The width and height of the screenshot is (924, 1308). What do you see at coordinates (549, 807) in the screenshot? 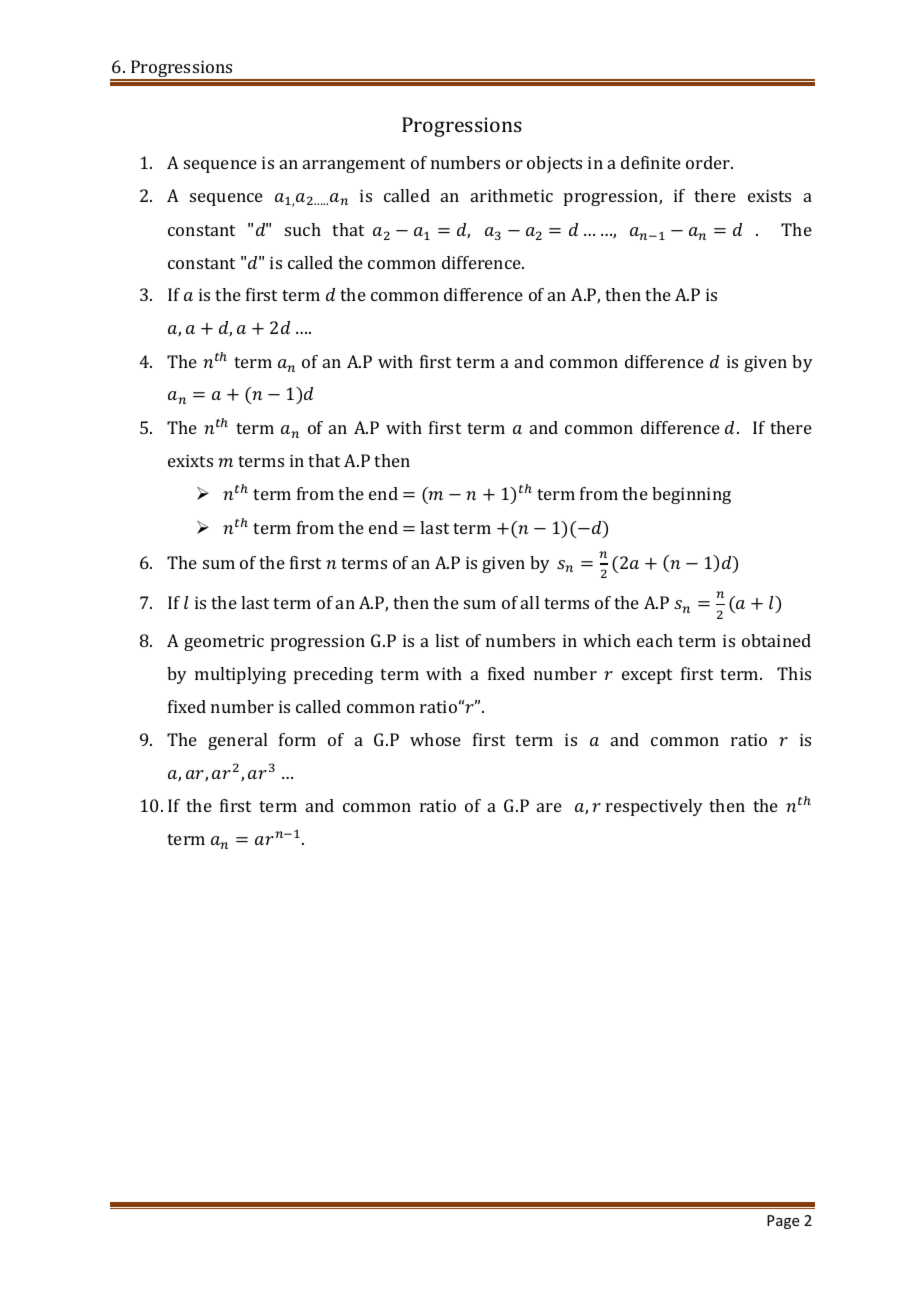
I see `are` at bounding box center [549, 807].
